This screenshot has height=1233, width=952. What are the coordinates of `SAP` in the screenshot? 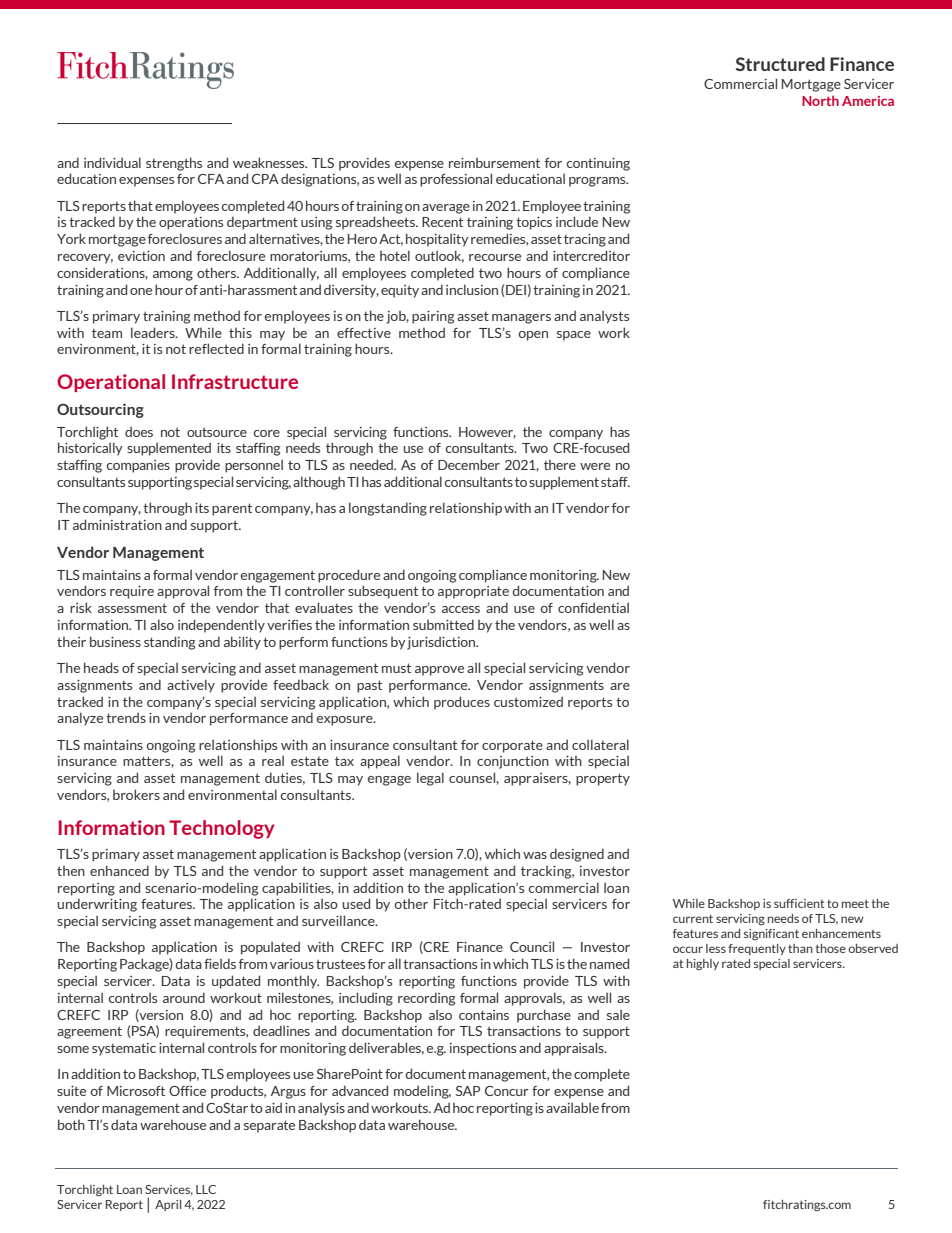 It's located at (468, 1091).
